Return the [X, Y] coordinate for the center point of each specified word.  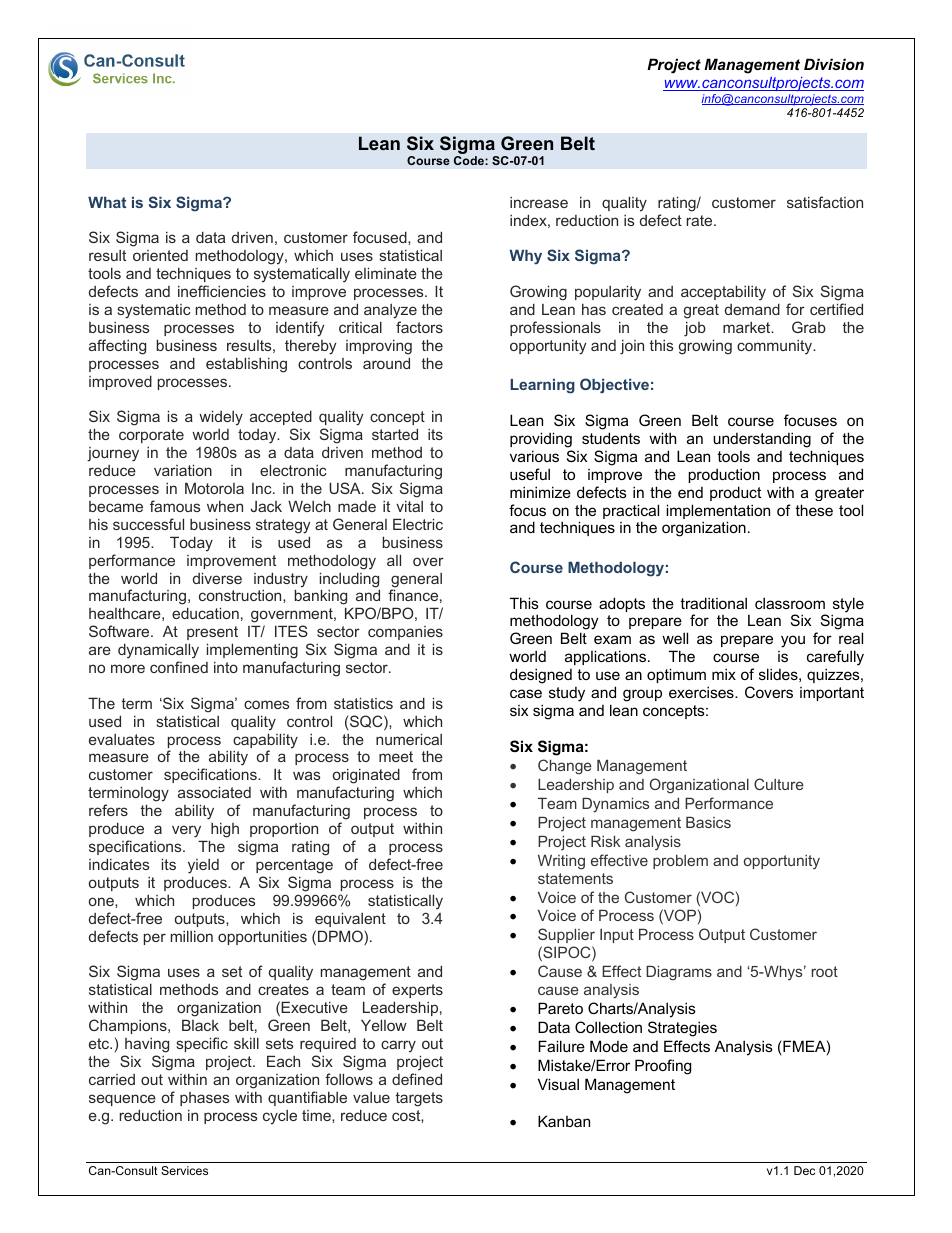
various [534, 456]
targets [419, 1099]
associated [214, 792]
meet [396, 756]
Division [834, 64]
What [107, 202]
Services [184, 1170]
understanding [762, 440]
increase [539, 202]
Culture [779, 784]
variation [183, 470]
